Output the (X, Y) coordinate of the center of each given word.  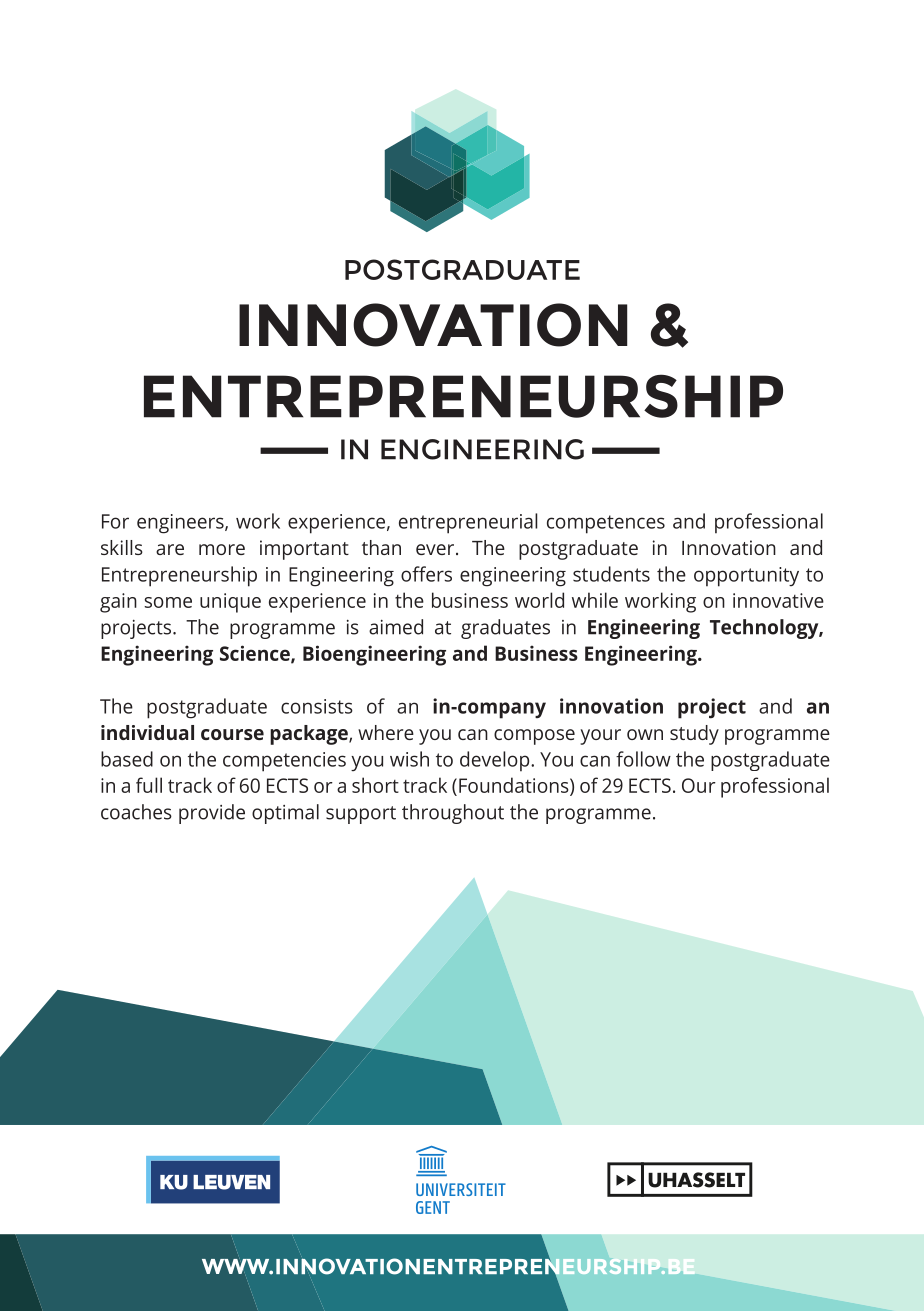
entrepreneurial (468, 523)
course (232, 734)
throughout (453, 814)
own (645, 734)
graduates (505, 629)
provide (212, 814)
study (694, 735)
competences (606, 524)
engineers (181, 524)
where (386, 732)
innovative (778, 600)
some (168, 602)
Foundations (515, 786)
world (539, 600)
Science (256, 654)
